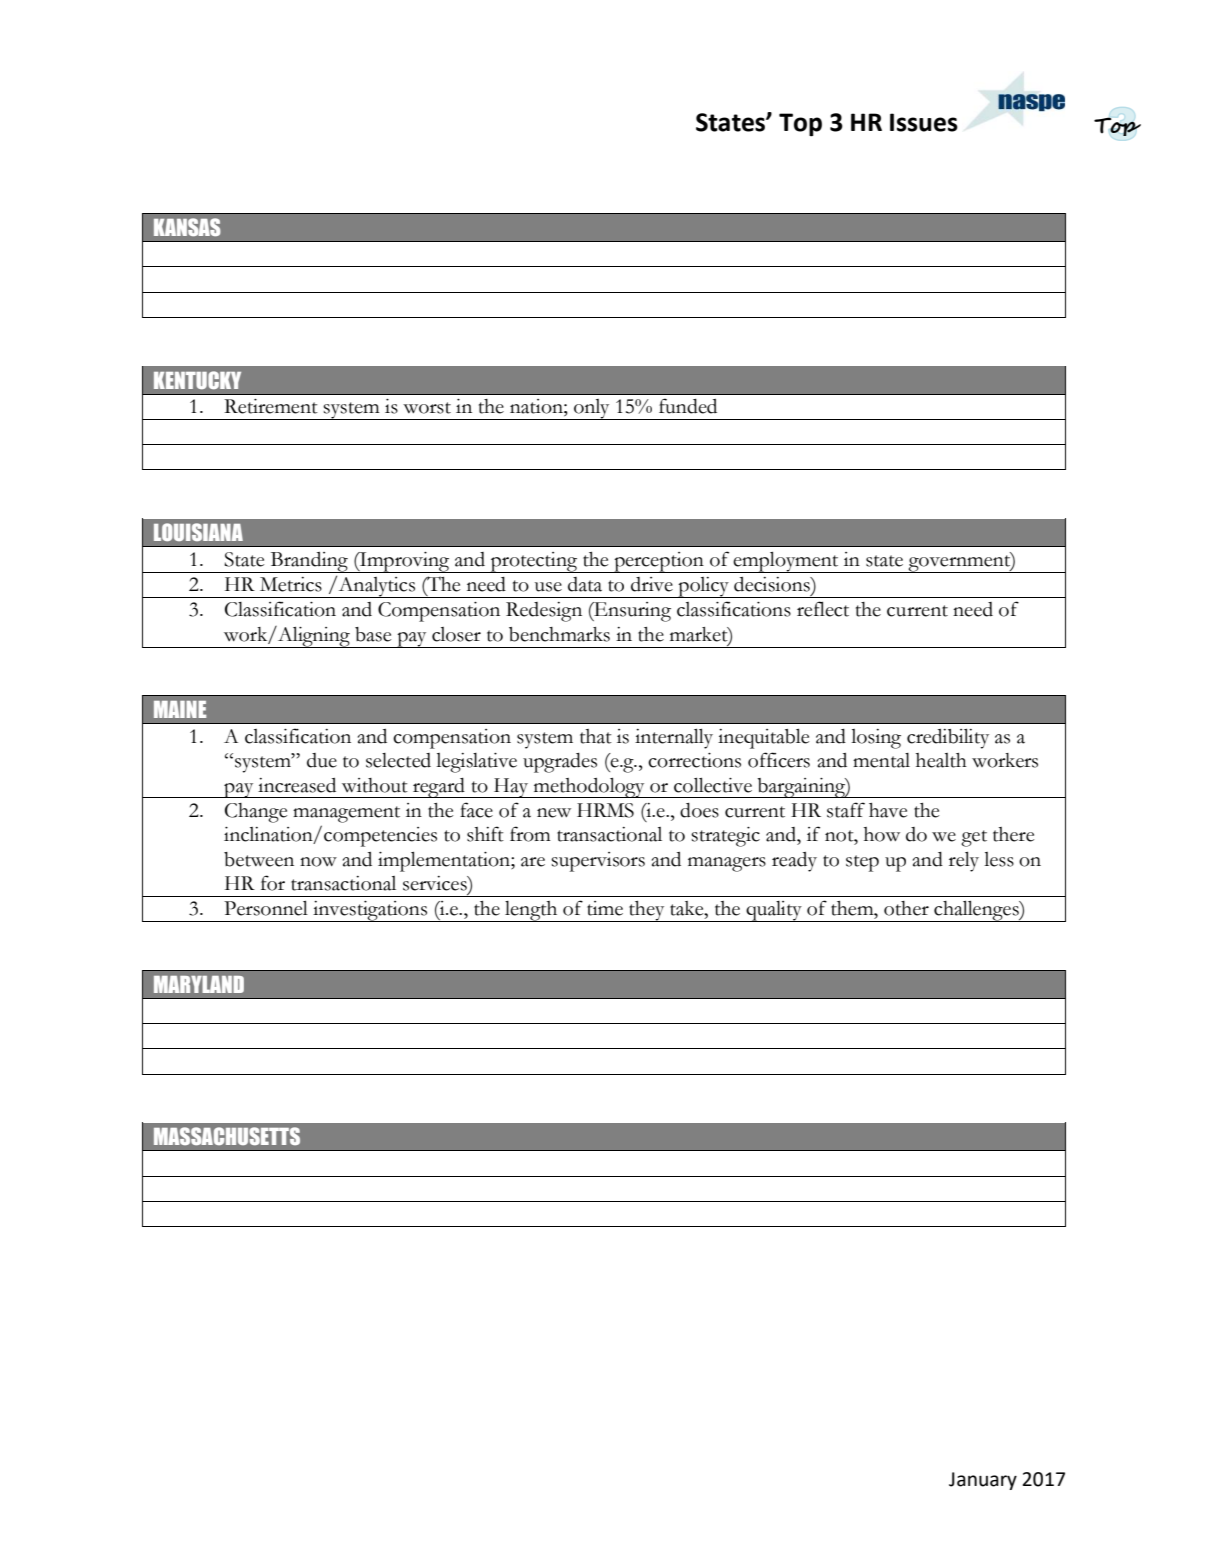 The width and height of the image is (1208, 1563). I want to click on methodology, so click(589, 788).
